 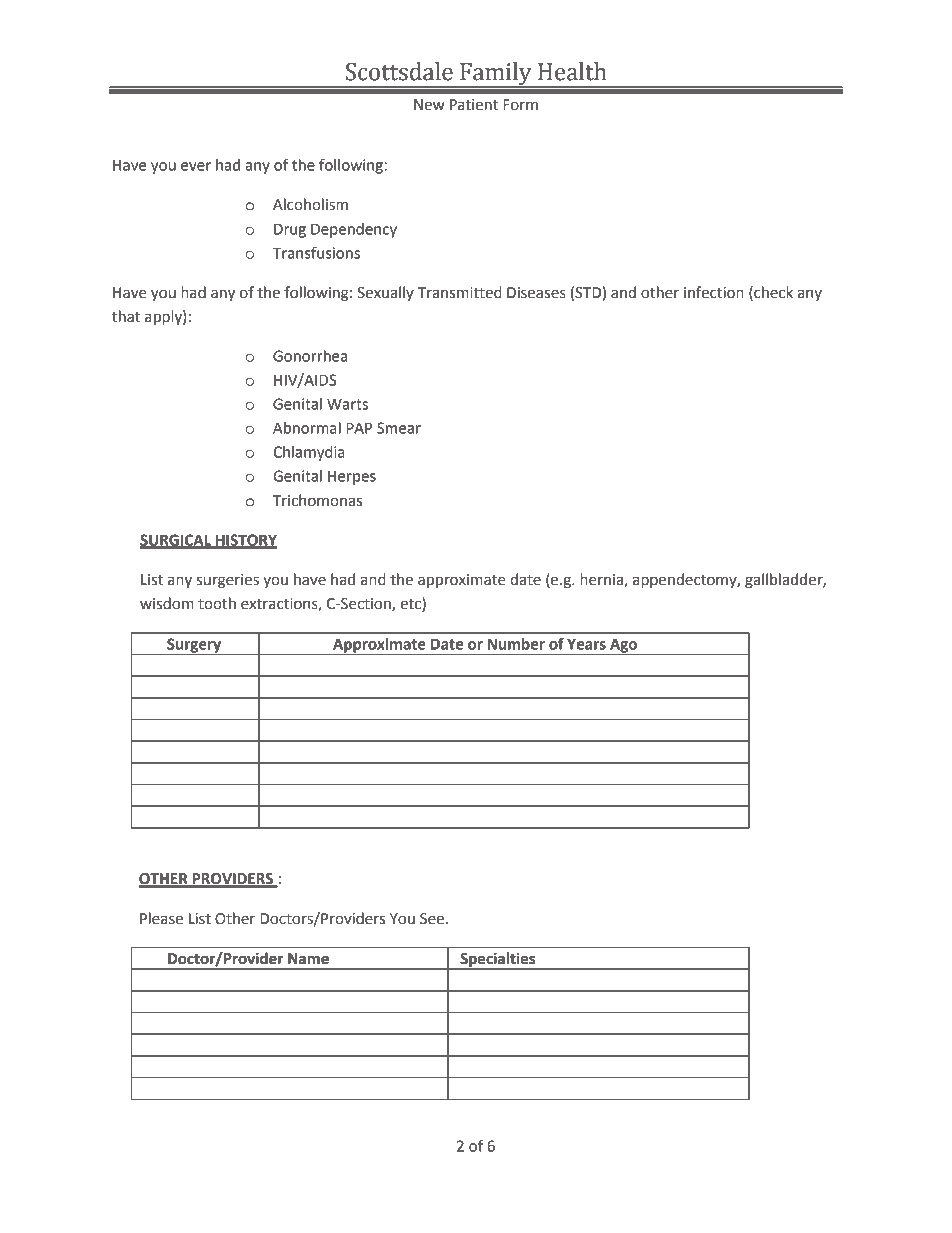 What do you see at coordinates (161, 918) in the document?
I see `Please` at bounding box center [161, 918].
